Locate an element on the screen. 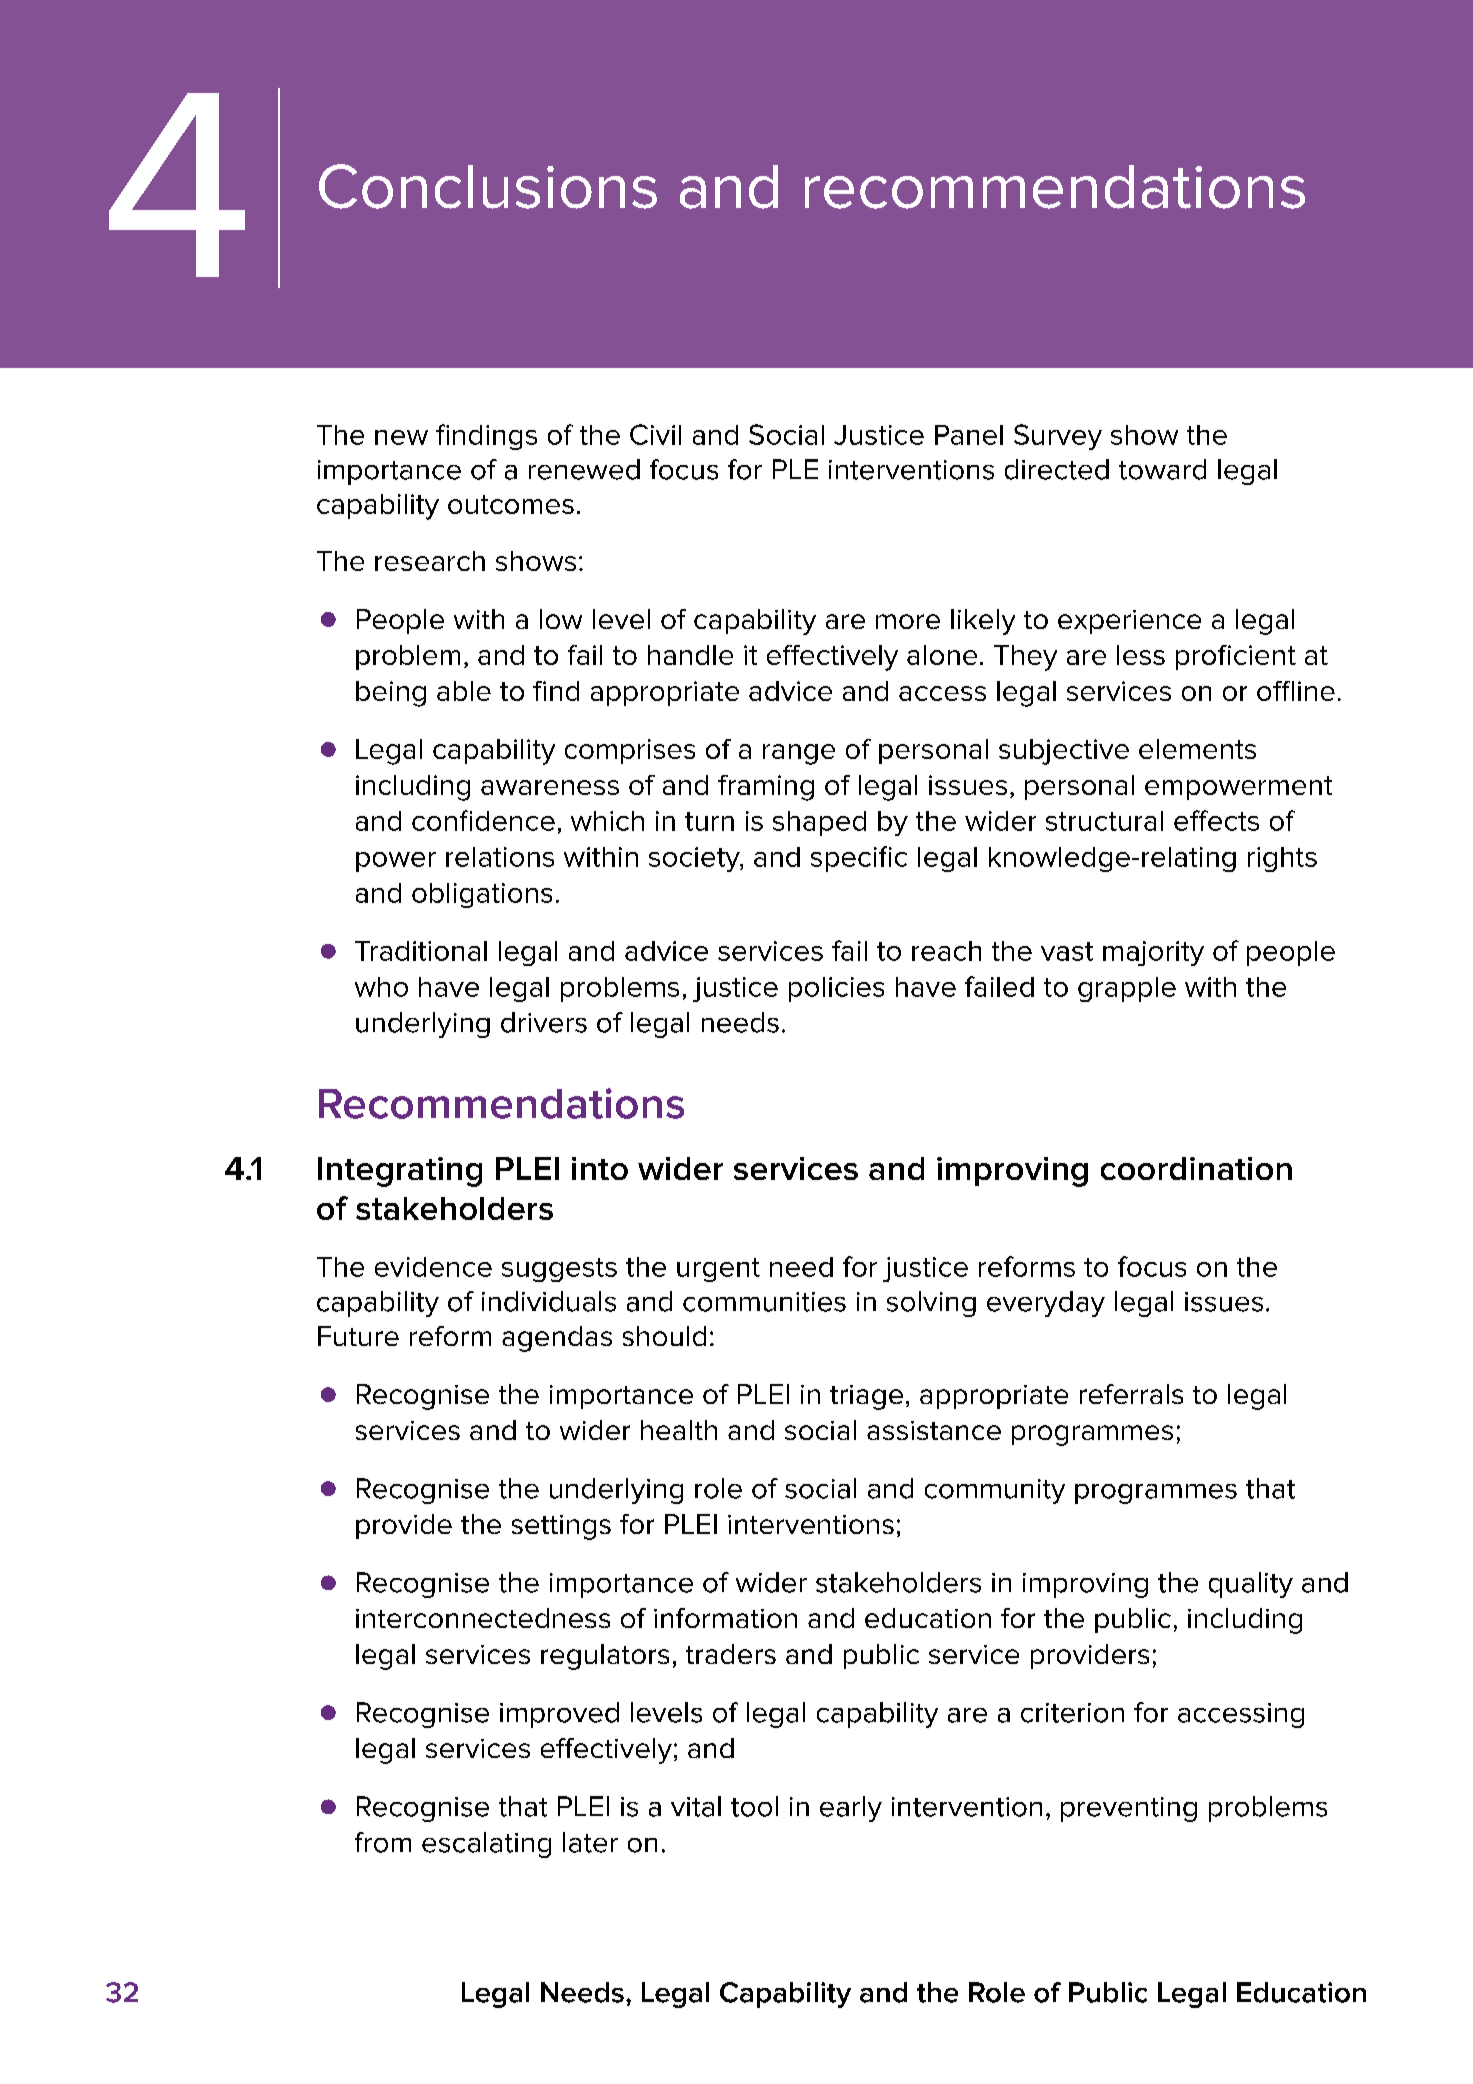  escalating is located at coordinates (486, 1845).
